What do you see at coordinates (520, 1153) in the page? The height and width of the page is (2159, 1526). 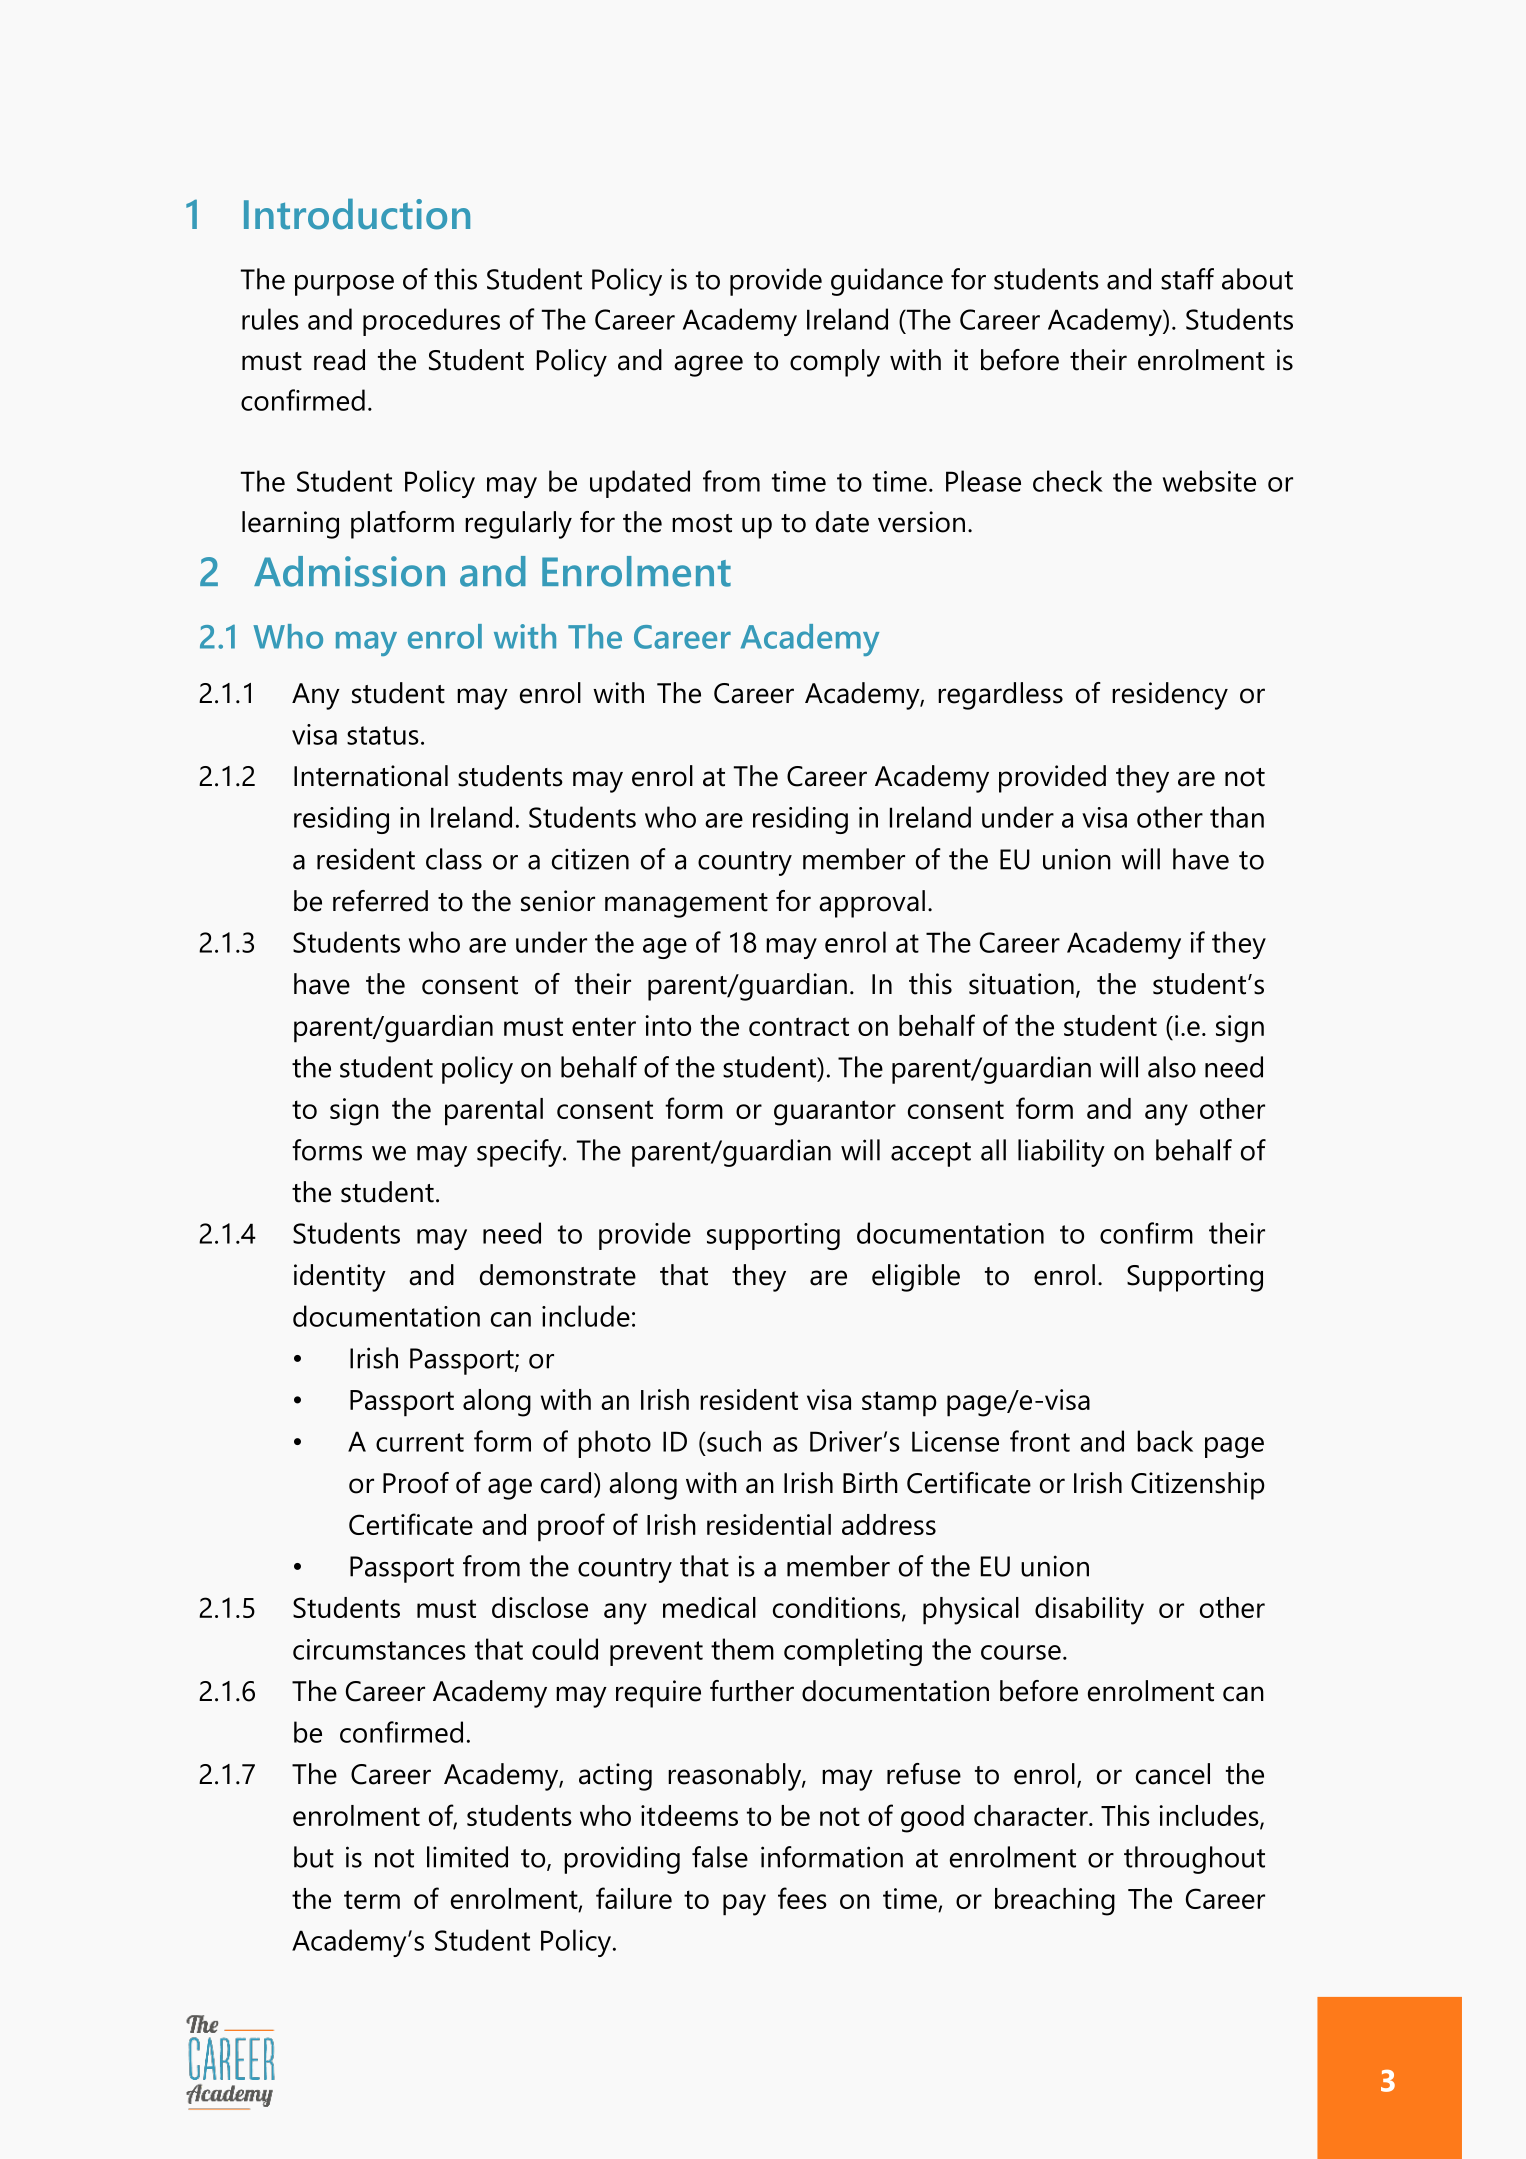 I see `specify` at bounding box center [520, 1153].
